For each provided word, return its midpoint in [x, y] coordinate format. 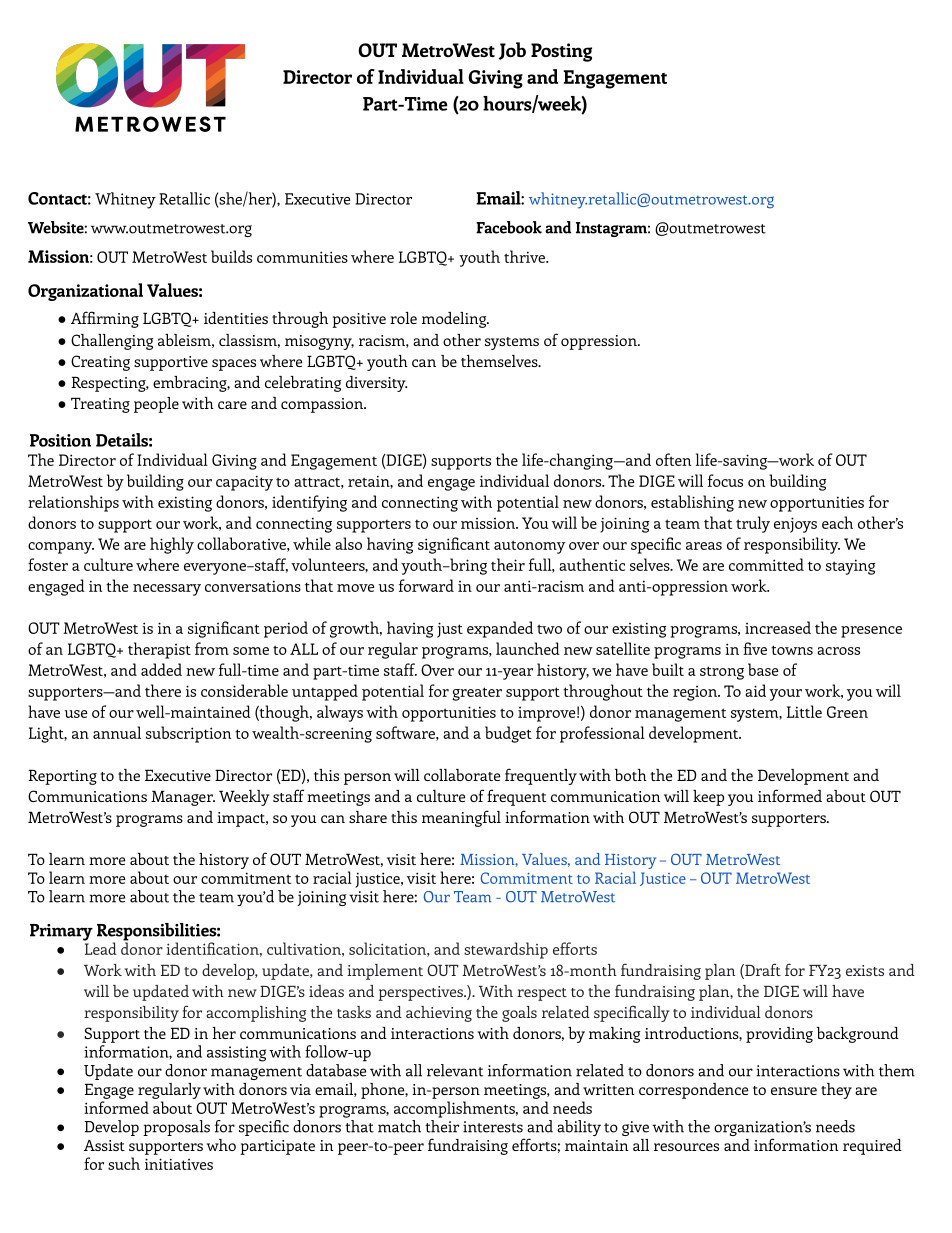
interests [493, 1127]
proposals [176, 1128]
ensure [794, 1091]
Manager [183, 798]
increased [778, 627]
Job [512, 51]
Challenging [112, 342]
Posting [561, 52]
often [673, 459]
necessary [167, 590]
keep [708, 798]
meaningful [461, 818]
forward [426, 585]
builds [231, 256]
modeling [455, 320]
